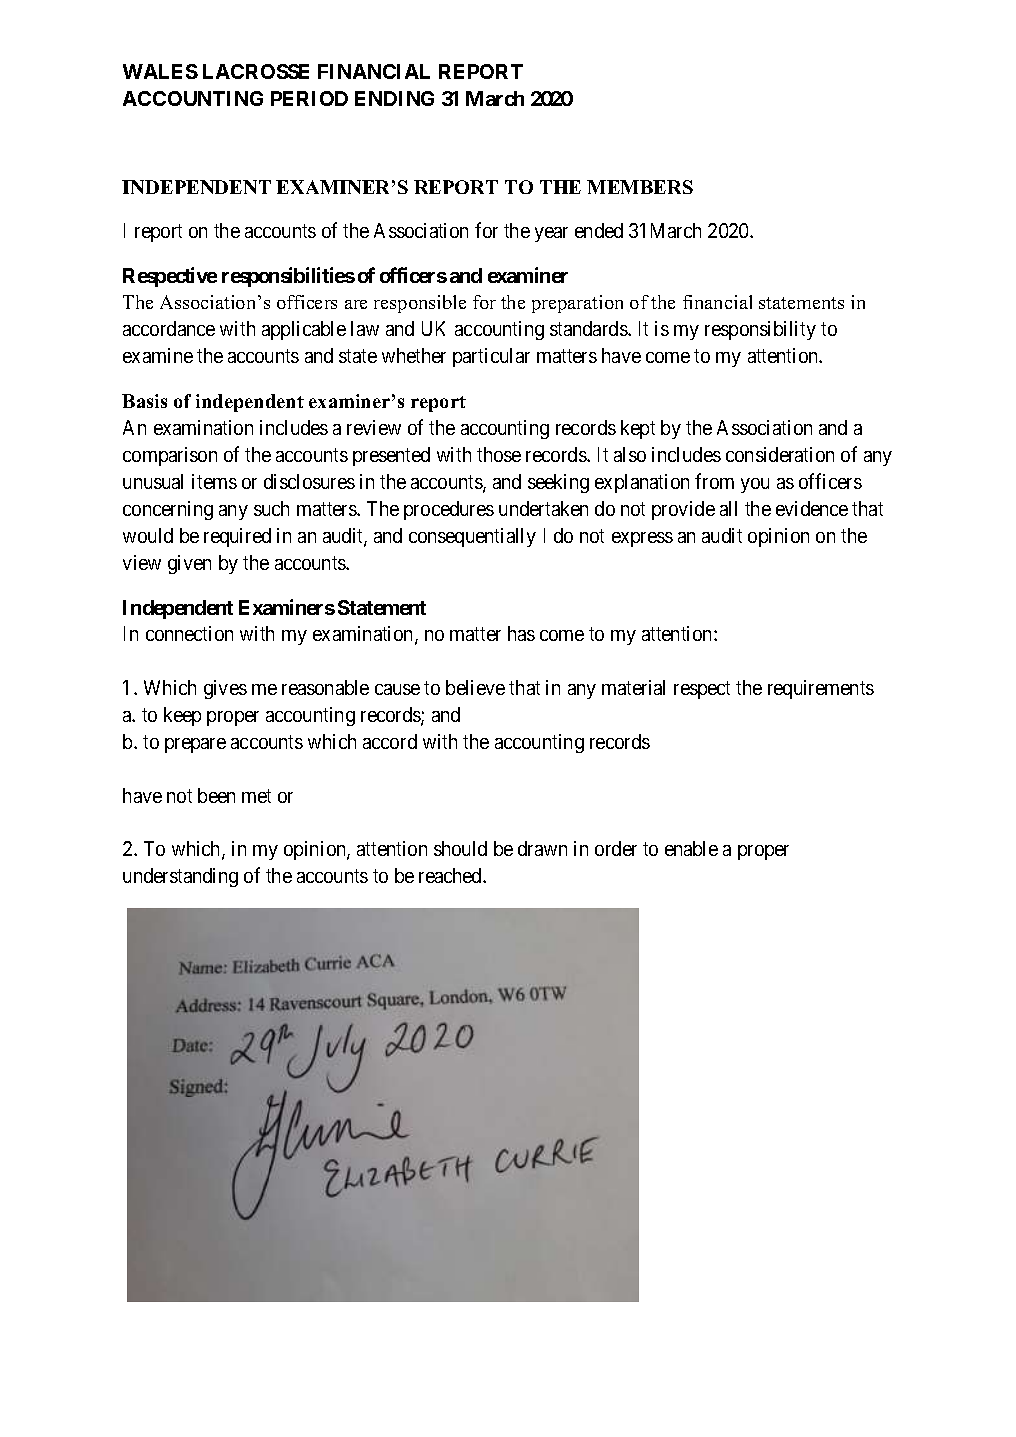 The image size is (1016, 1437). Describe the element at coordinates (642, 539) in the image. I see `express` at that location.
